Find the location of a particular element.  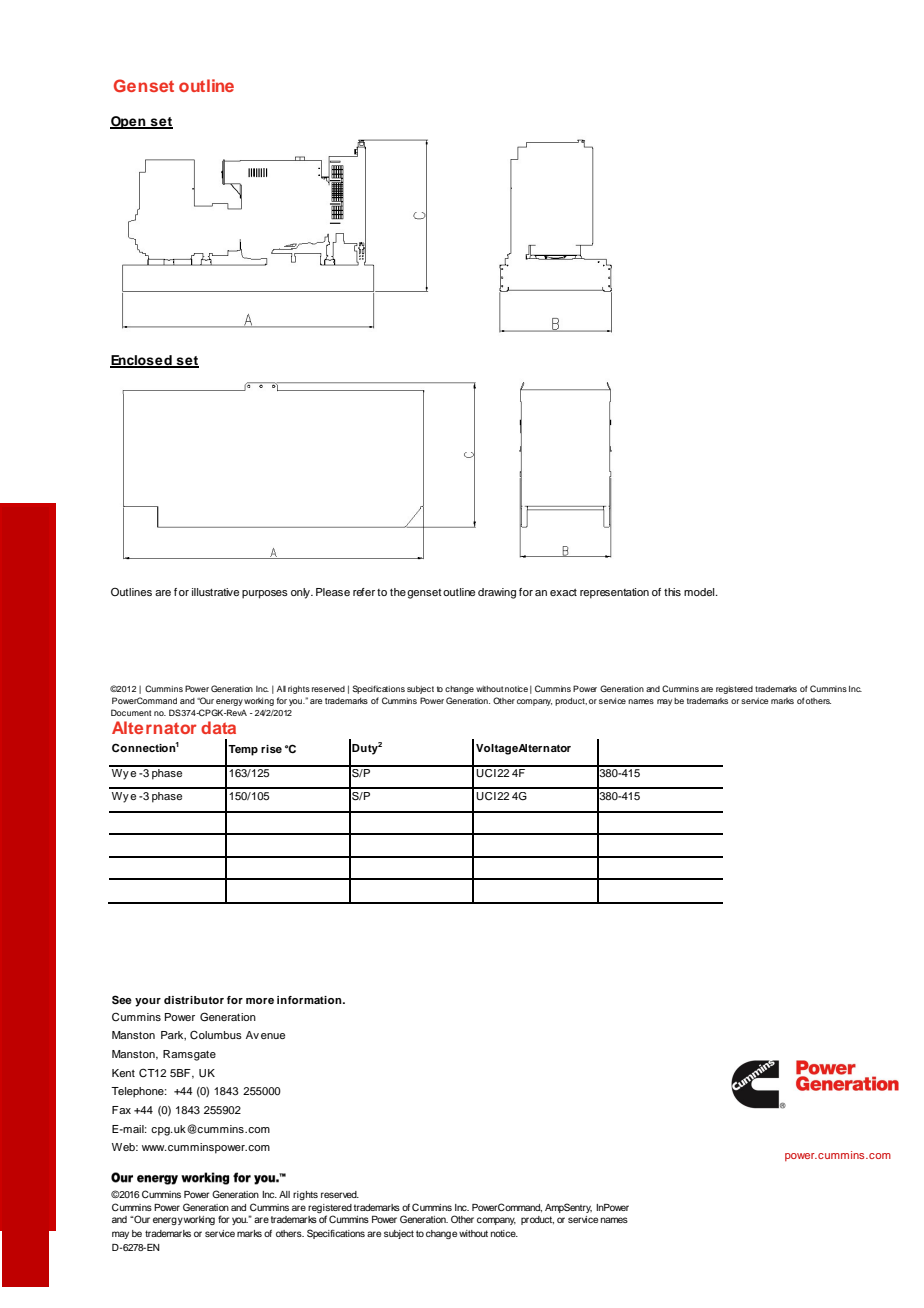

Enclosed is located at coordinates (142, 361).
